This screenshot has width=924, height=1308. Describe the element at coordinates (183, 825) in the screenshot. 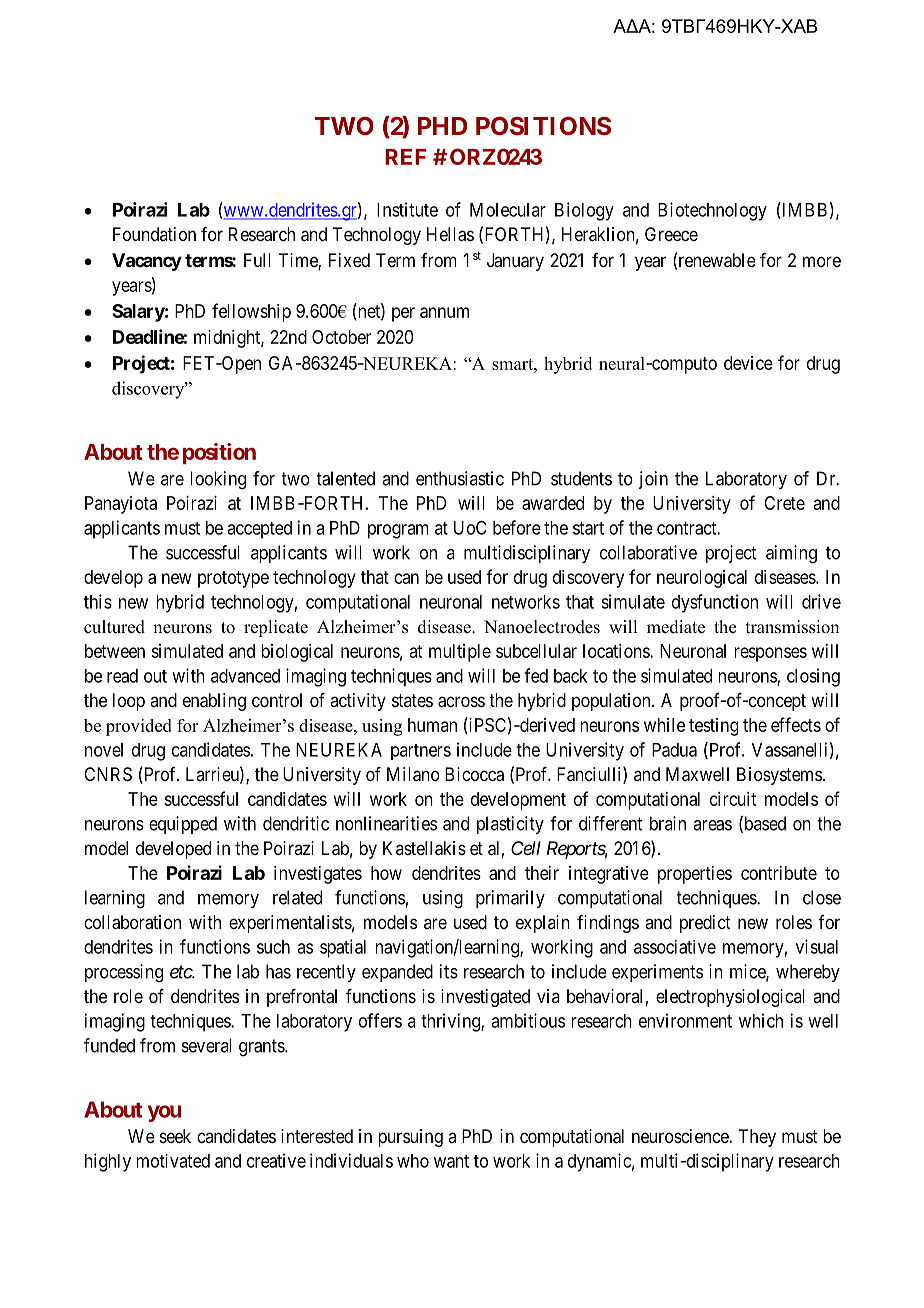

I see `equipped` at that location.
